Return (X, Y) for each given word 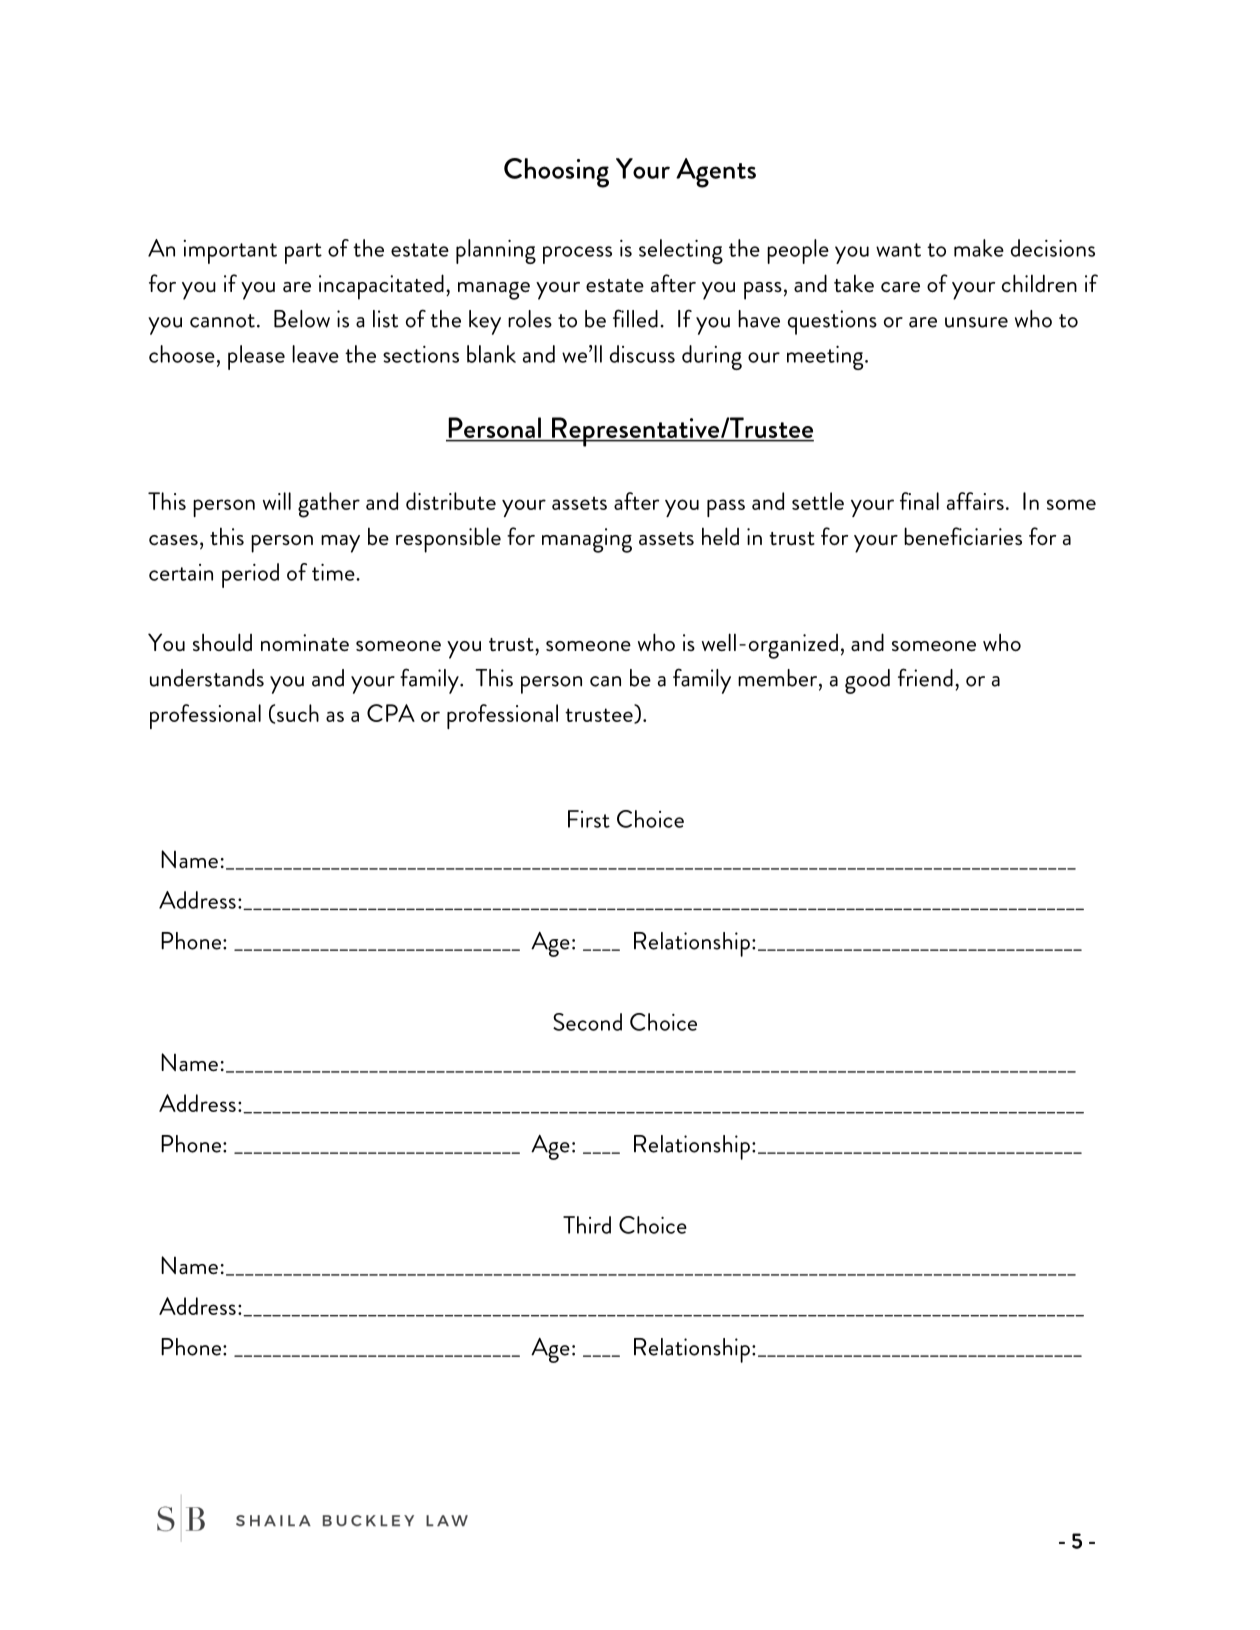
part (303, 253)
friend (925, 677)
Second (587, 1022)
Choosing (556, 173)
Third (587, 1225)
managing (587, 540)
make (979, 248)
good (867, 681)
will (277, 501)
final (919, 501)
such (298, 713)
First (589, 819)
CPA (391, 713)
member (779, 678)
